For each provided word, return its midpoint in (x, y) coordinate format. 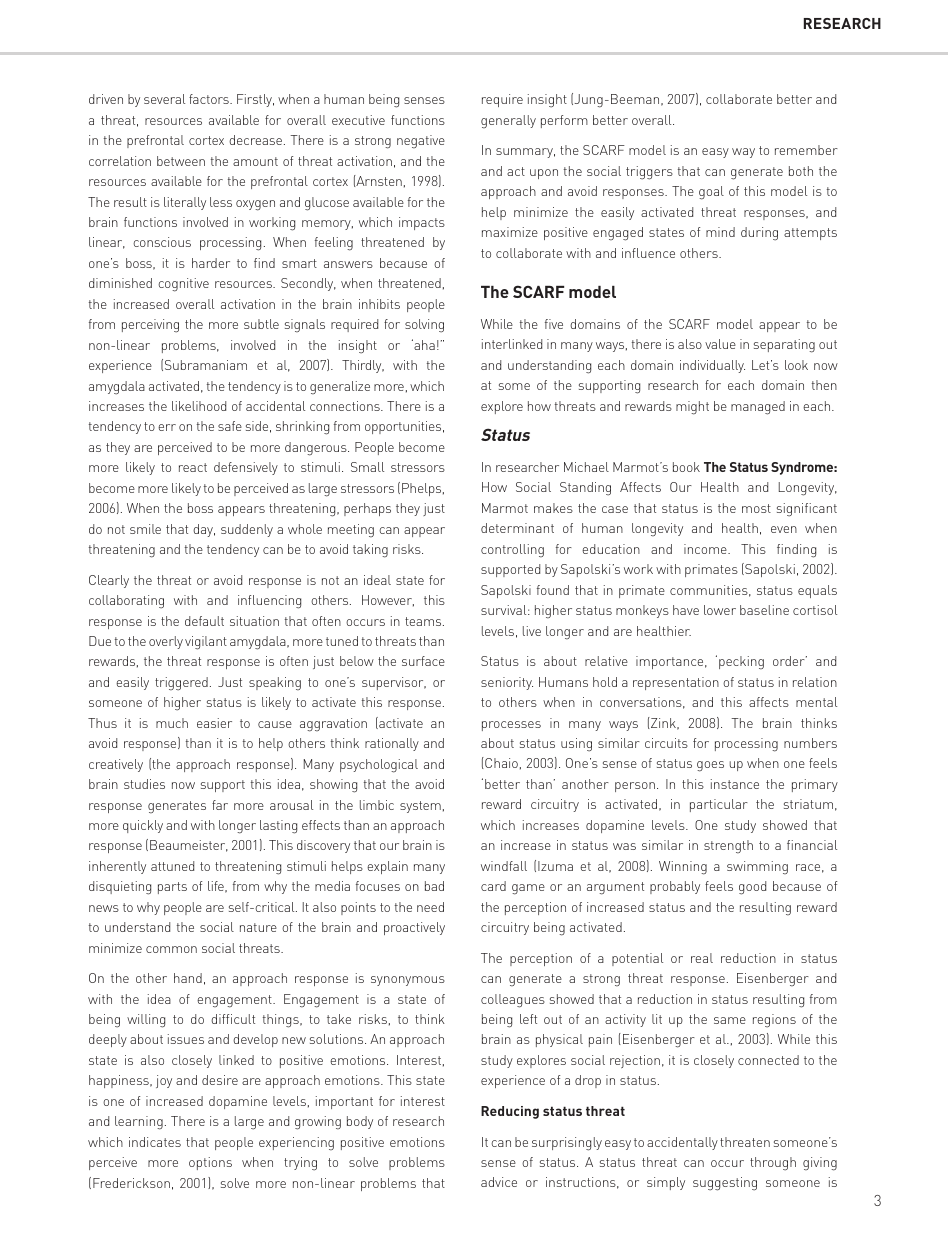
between (181, 161)
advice (499, 1182)
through (773, 1164)
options (210, 1163)
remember (806, 150)
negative (421, 142)
